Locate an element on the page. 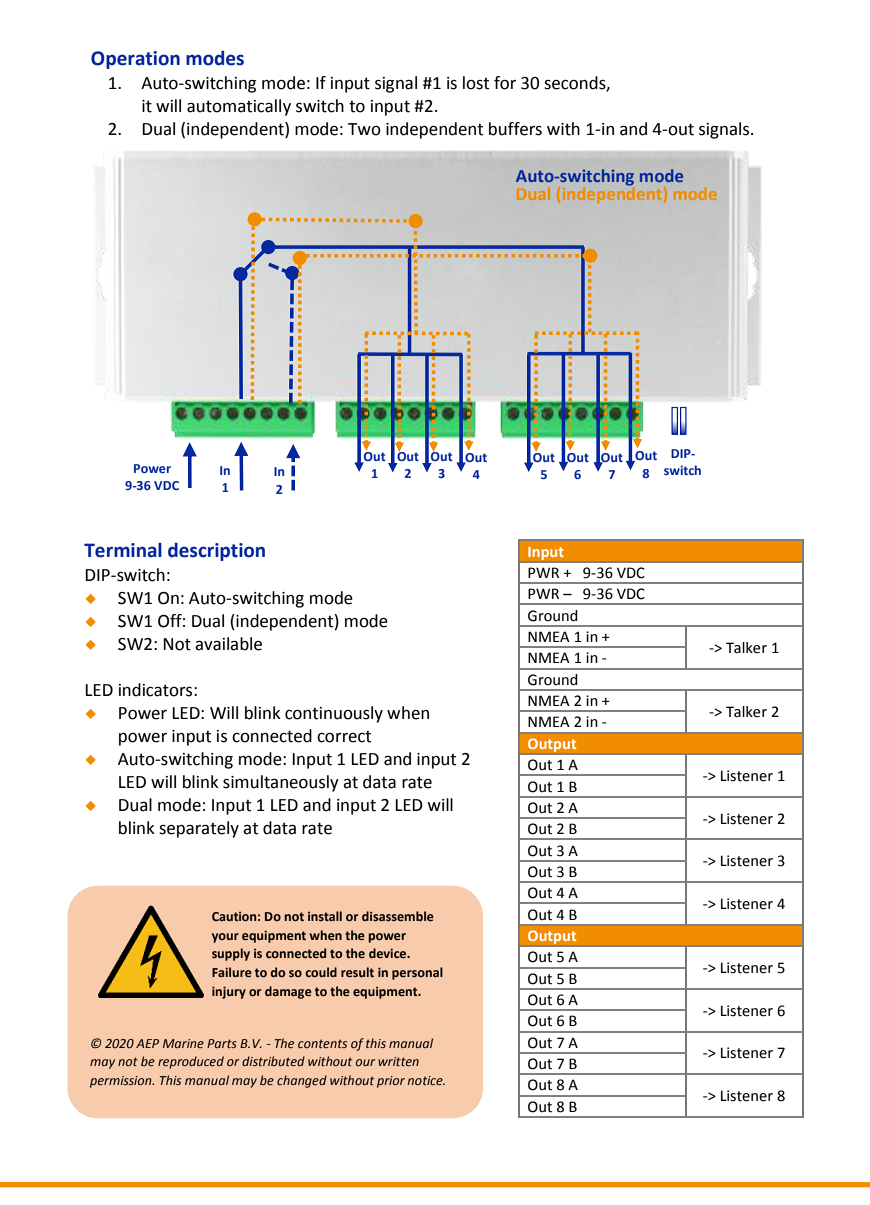  Marine is located at coordinates (183, 1043).
